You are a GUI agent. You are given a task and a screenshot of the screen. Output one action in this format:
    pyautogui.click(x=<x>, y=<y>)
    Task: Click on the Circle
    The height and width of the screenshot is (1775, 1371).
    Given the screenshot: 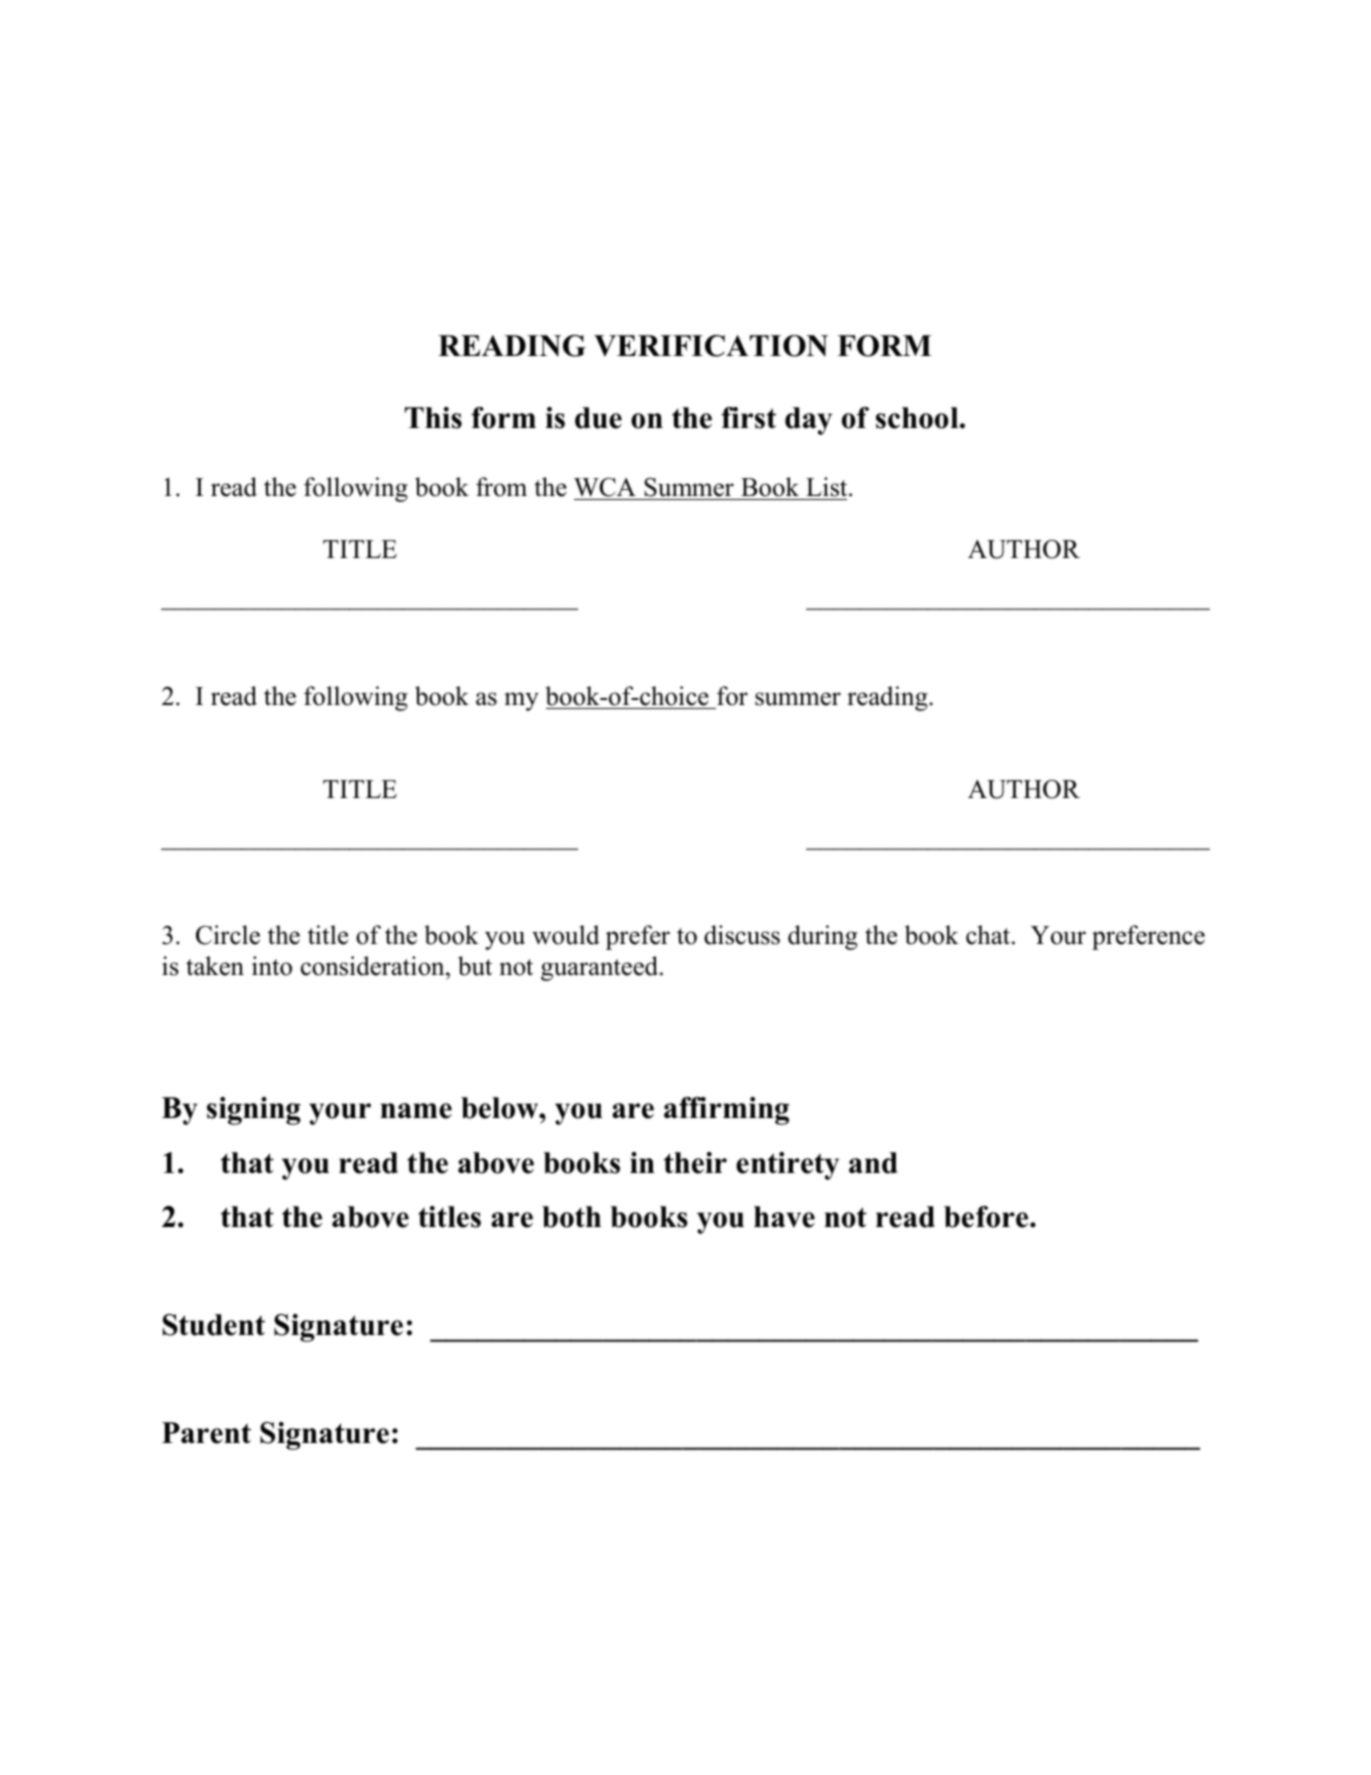 What is the action you would take?
    pyautogui.click(x=228, y=935)
